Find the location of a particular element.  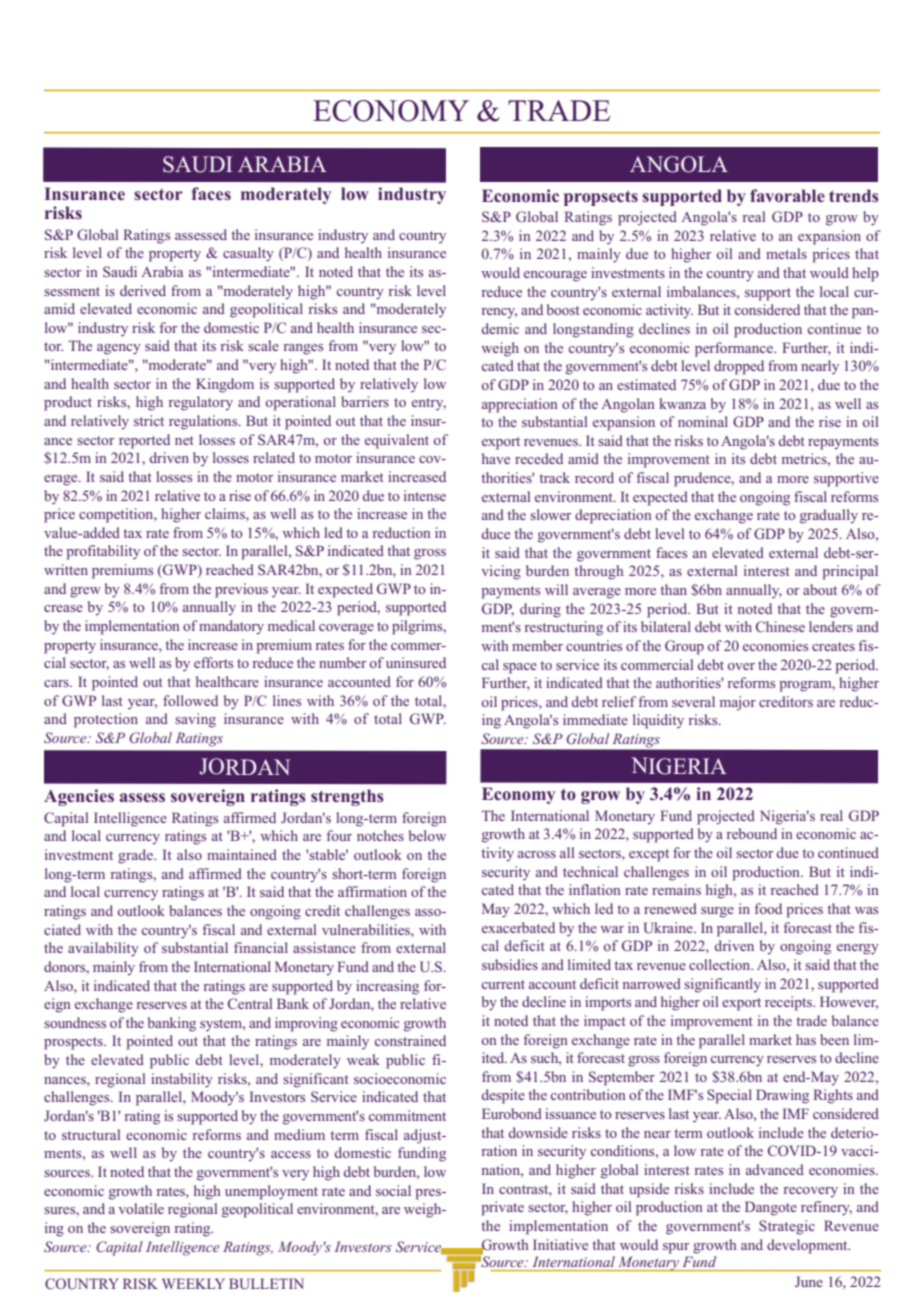

encourage is located at coordinates (555, 276).
